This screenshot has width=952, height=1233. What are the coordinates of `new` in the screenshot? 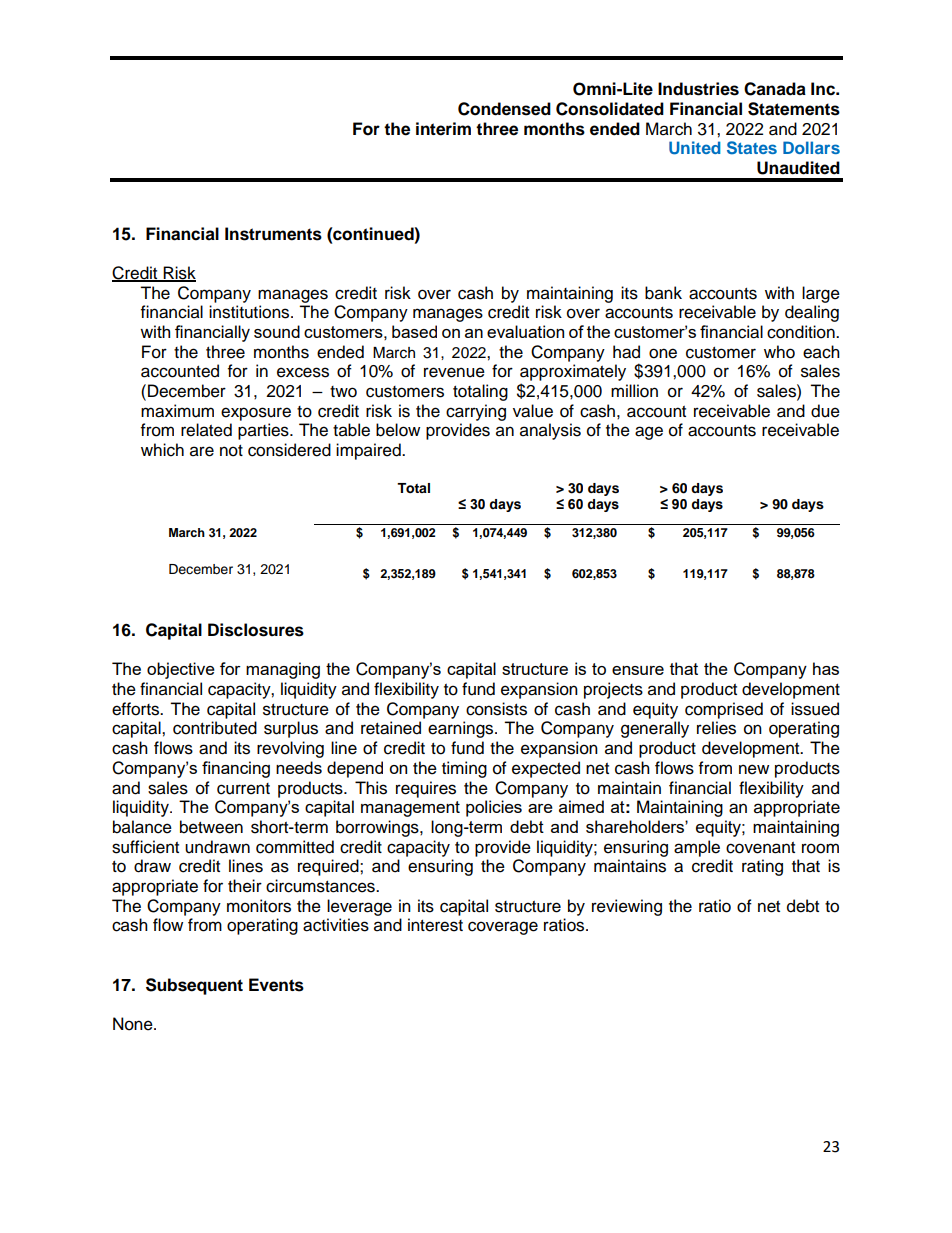 It's located at (754, 769).
